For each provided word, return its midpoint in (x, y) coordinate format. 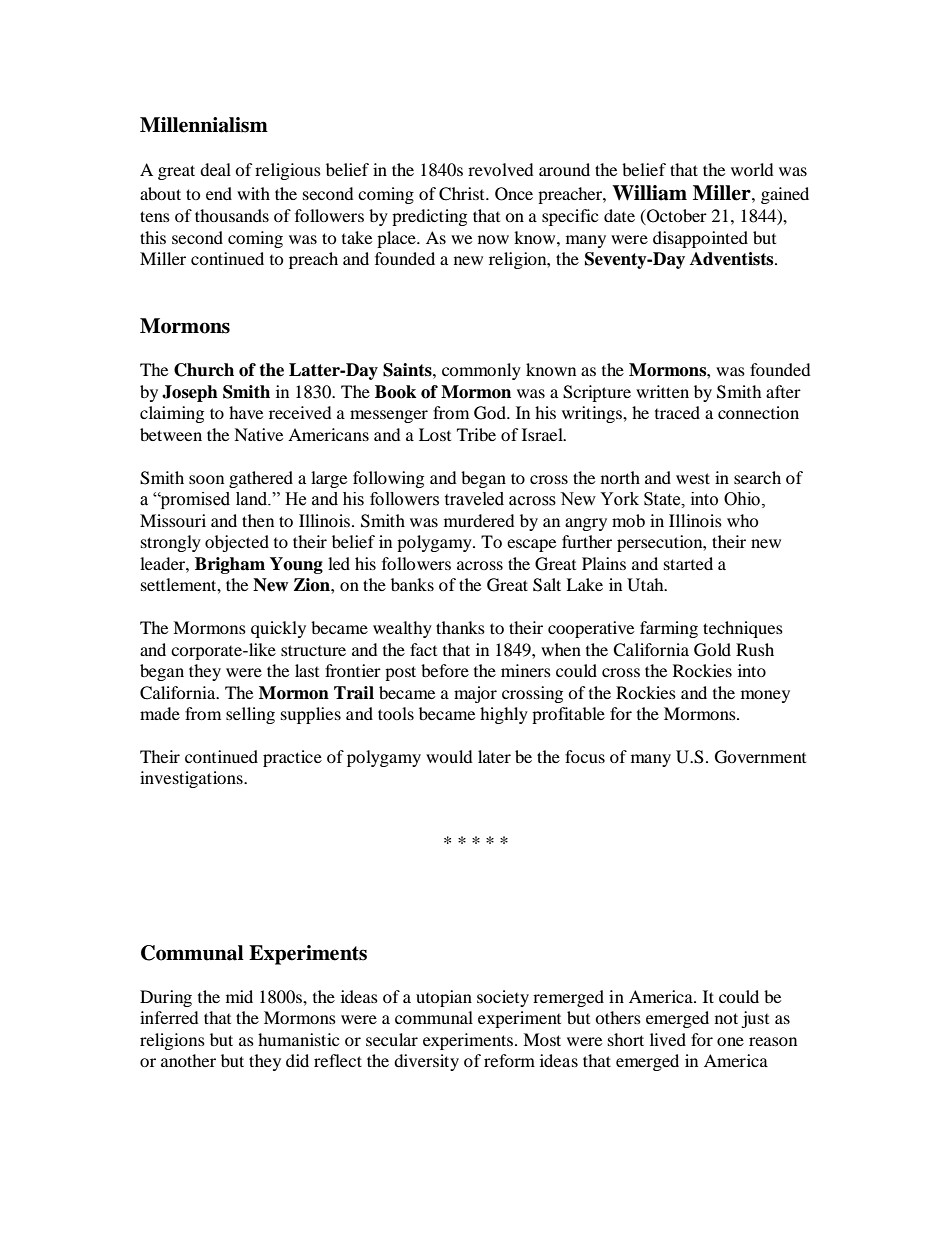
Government (760, 757)
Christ (463, 194)
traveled (474, 499)
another (188, 1060)
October (676, 217)
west (693, 478)
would (449, 756)
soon (206, 479)
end (219, 193)
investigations (192, 779)
